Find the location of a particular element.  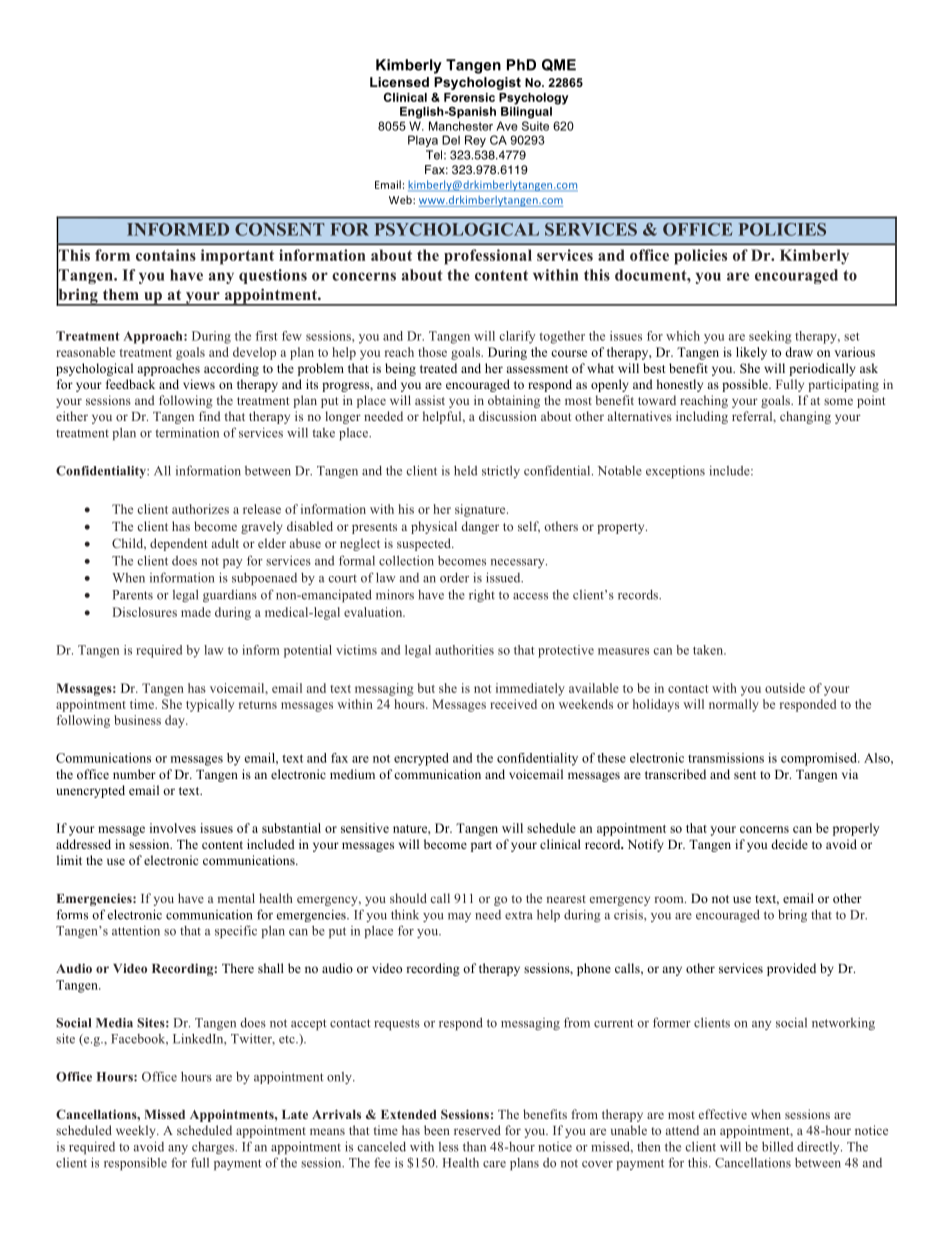

number is located at coordinates (134, 774).
